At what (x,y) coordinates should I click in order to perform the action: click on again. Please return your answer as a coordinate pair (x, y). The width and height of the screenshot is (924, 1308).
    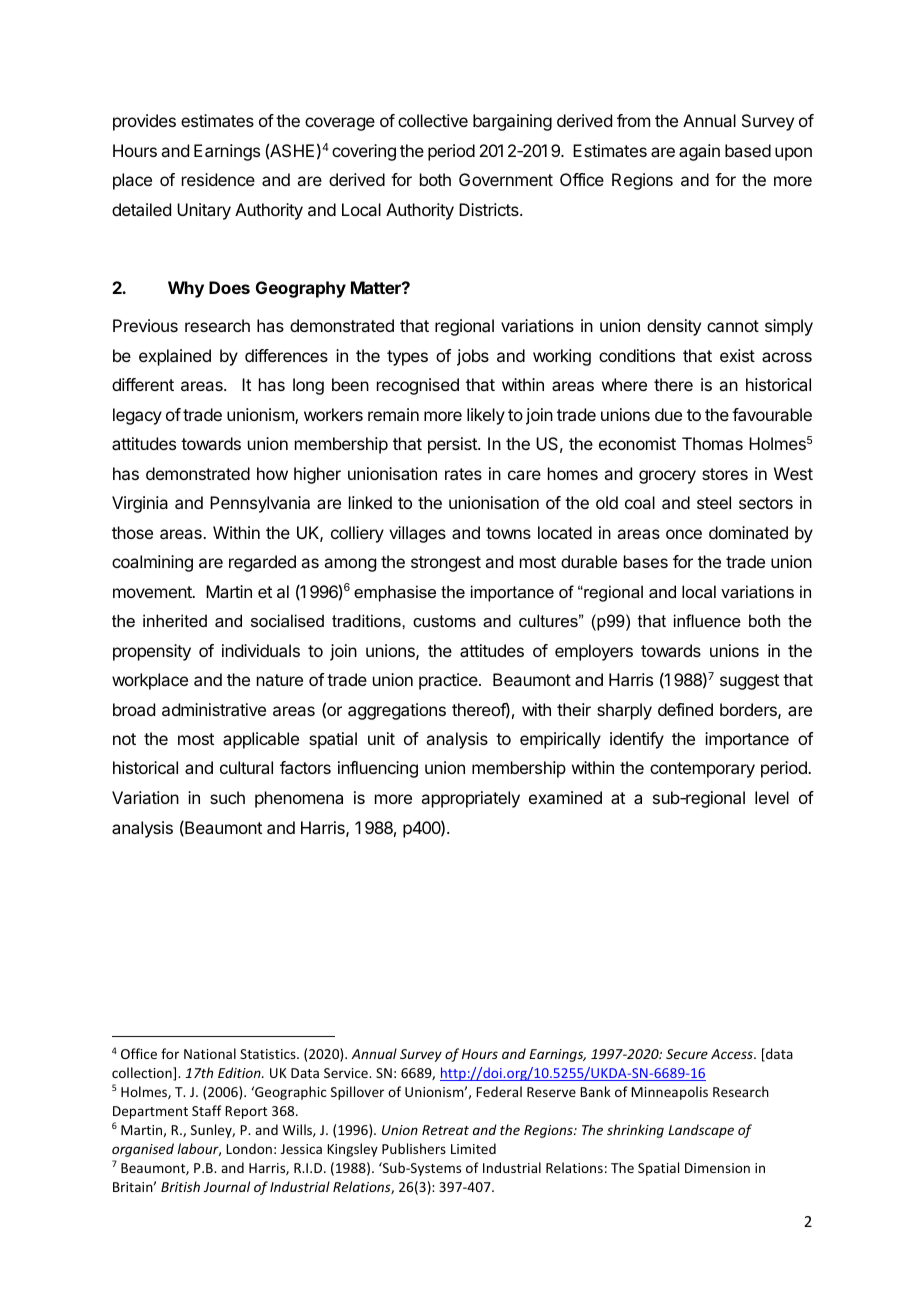
    Looking at the image, I should click on (699, 152).
